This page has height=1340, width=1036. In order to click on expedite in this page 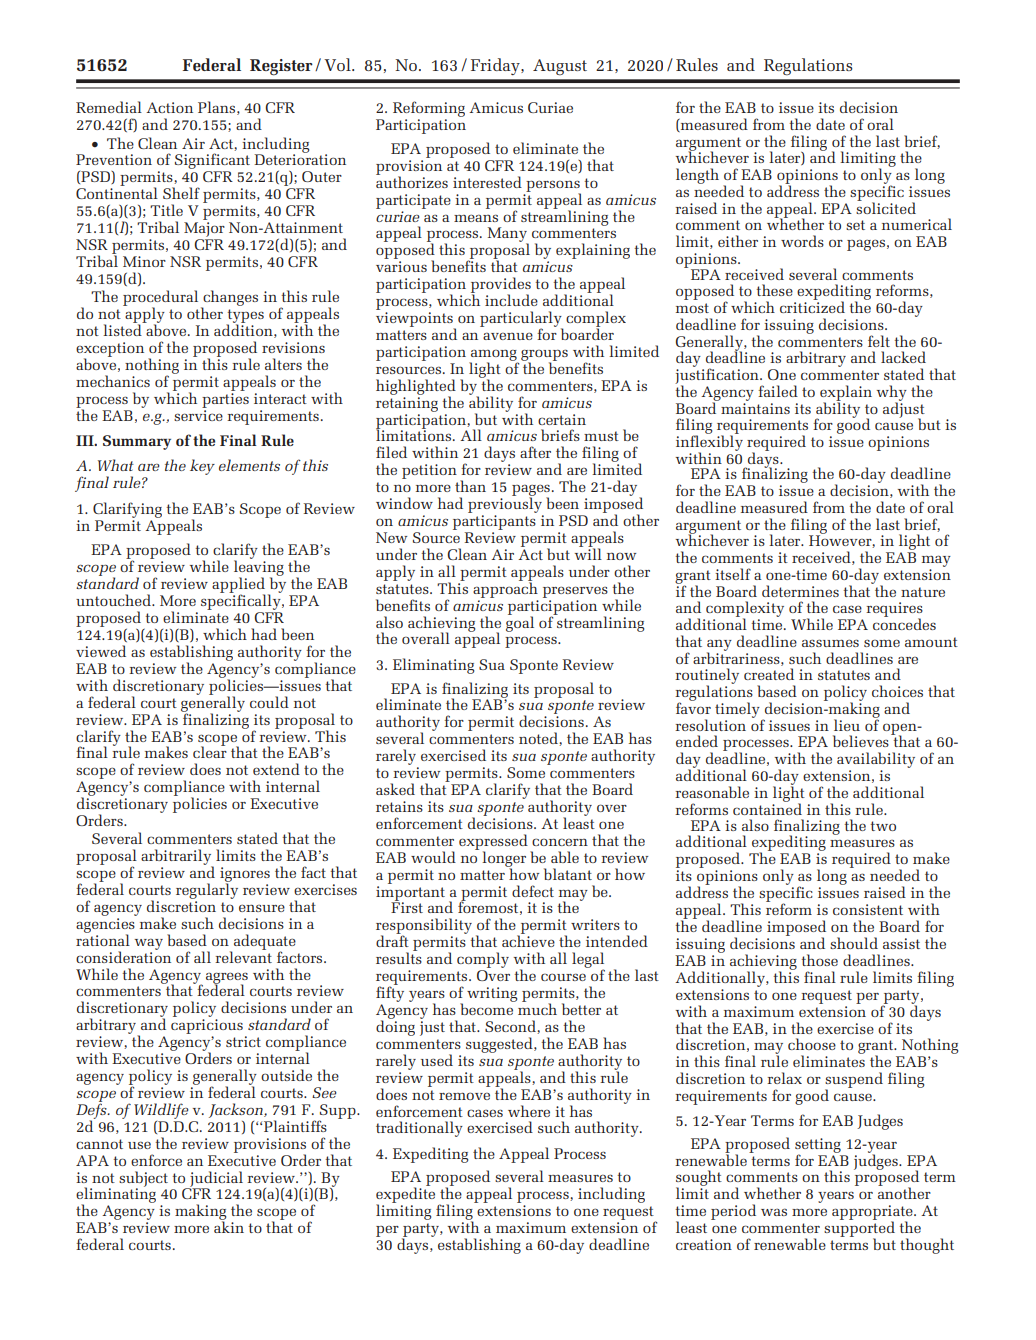, I will do `click(405, 1196)`.
